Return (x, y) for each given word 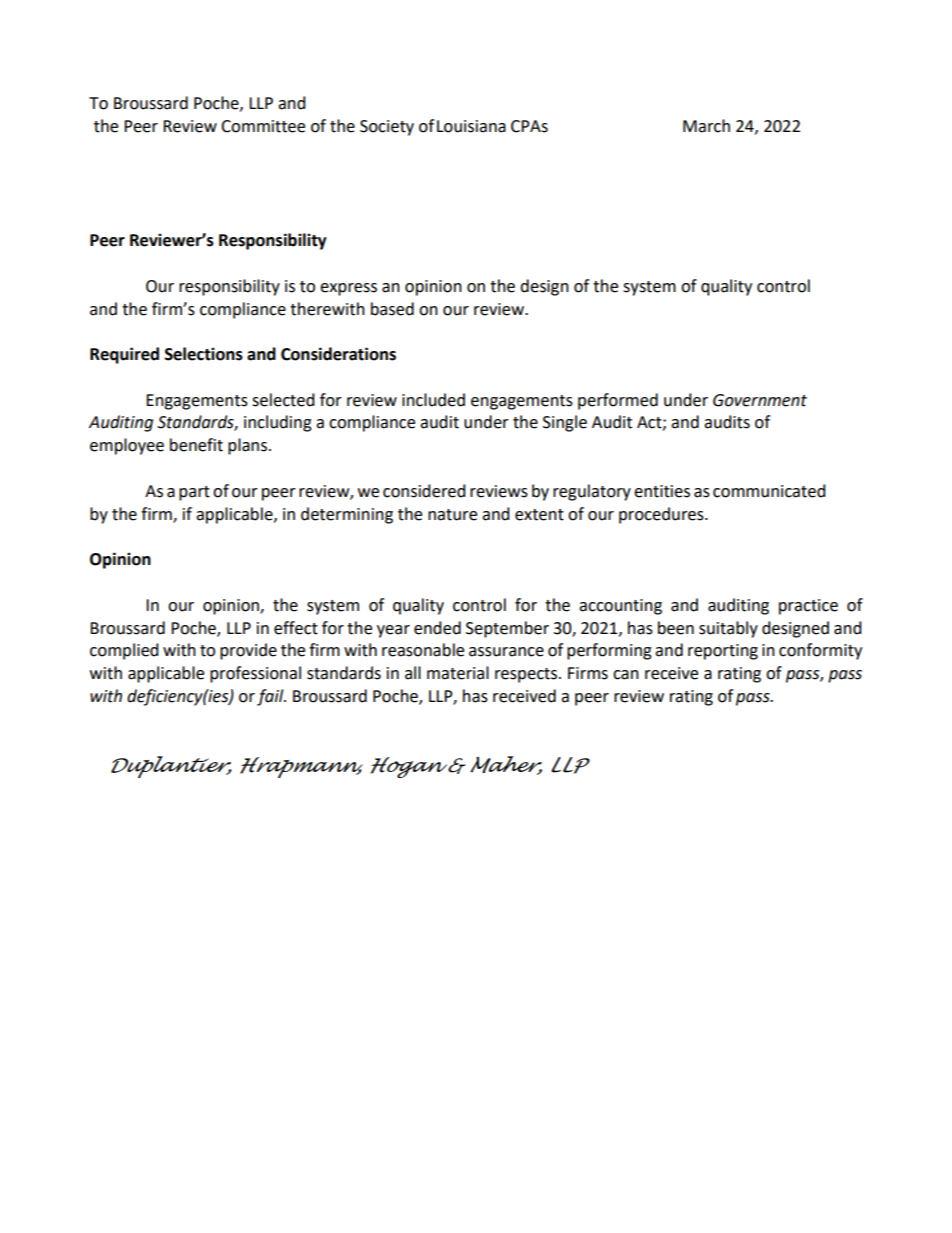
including (278, 423)
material (458, 673)
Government (760, 400)
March (706, 126)
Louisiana (471, 126)
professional (255, 674)
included (433, 400)
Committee (263, 126)
